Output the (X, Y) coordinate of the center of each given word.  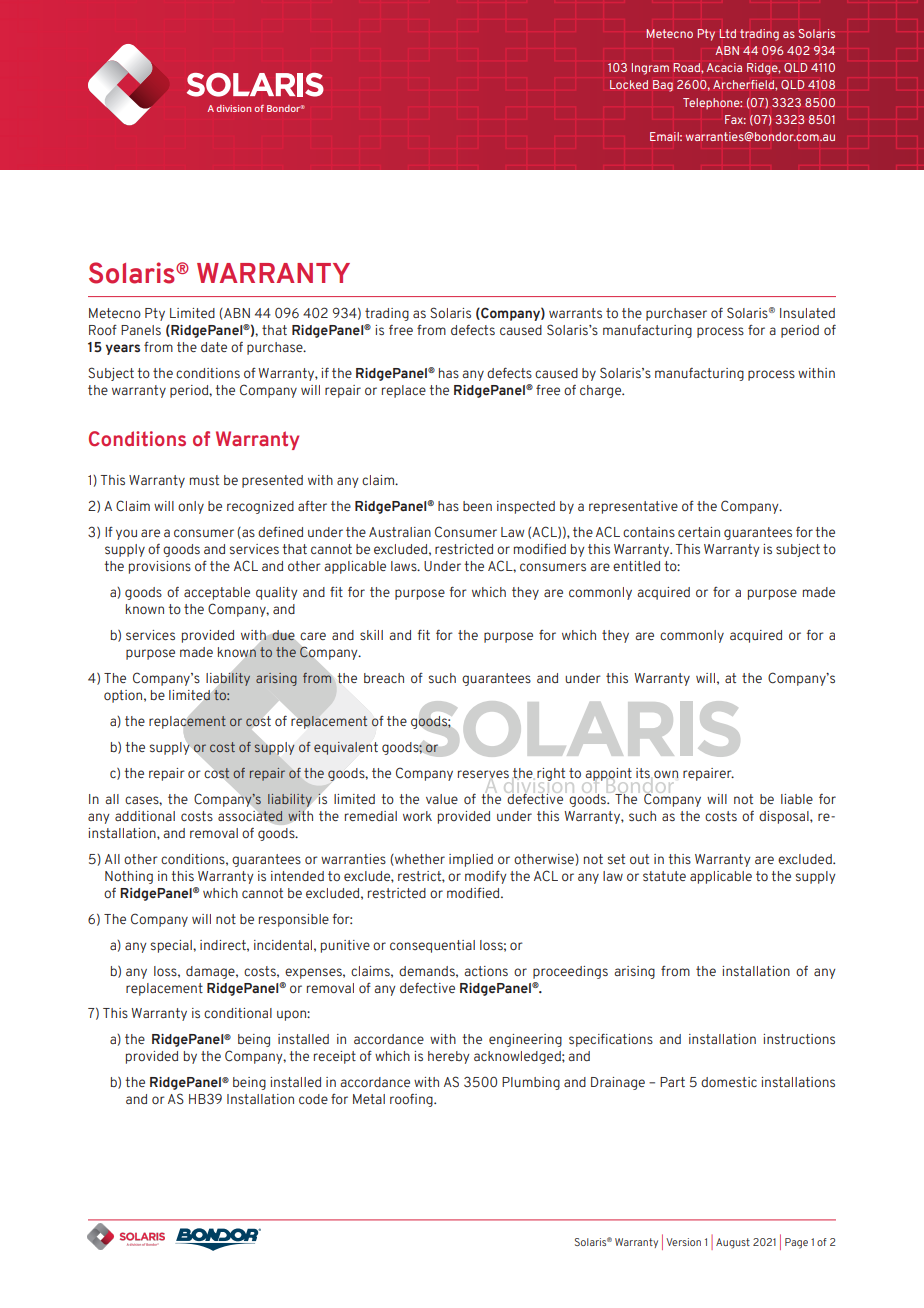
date (214, 347)
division (234, 108)
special (172, 946)
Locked (629, 84)
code (313, 1099)
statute (664, 876)
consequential (432, 946)
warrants (575, 313)
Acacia (724, 67)
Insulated (807, 313)
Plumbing (531, 1083)
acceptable (217, 593)
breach (384, 678)
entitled (636, 566)
